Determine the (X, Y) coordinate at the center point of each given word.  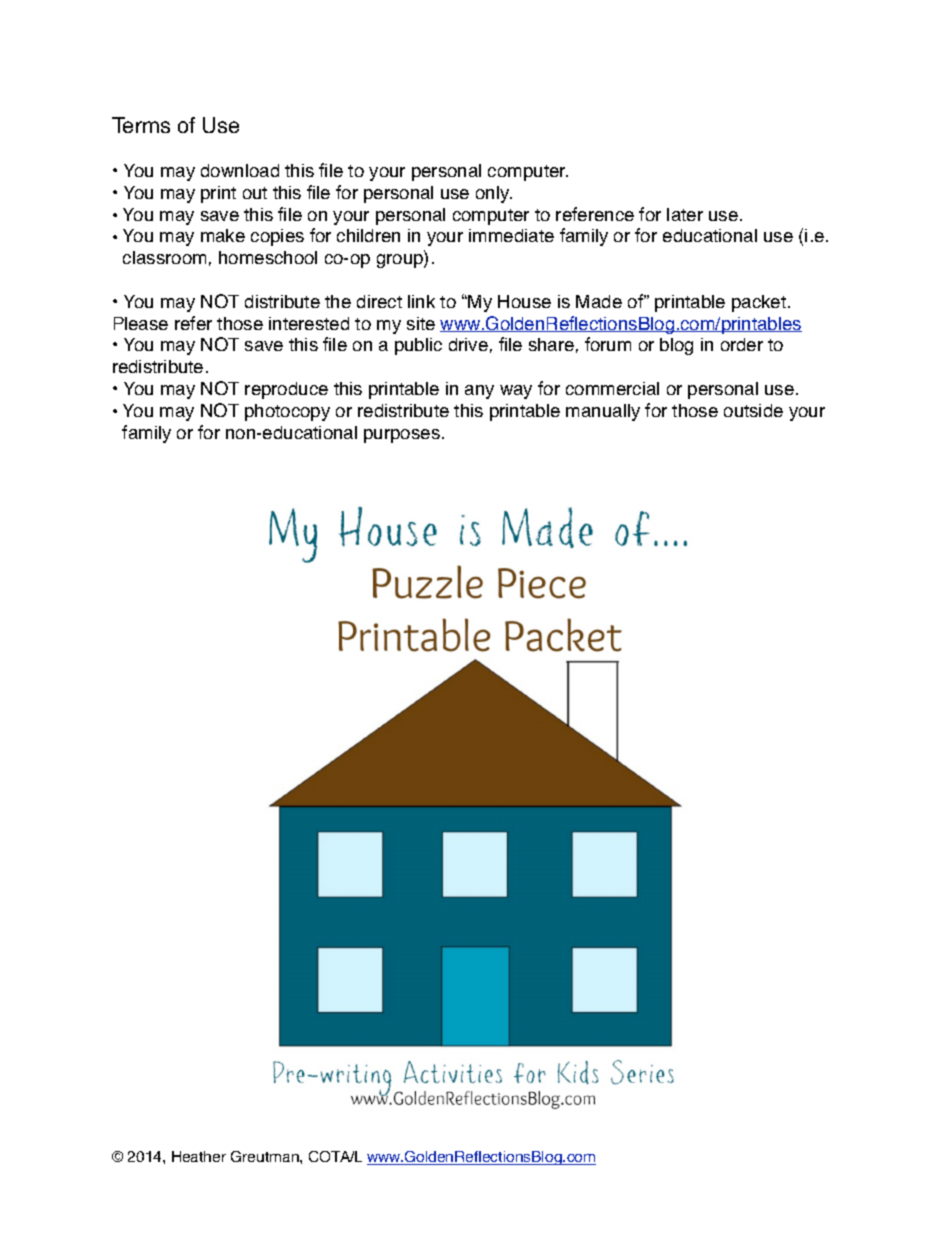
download (240, 170)
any (479, 392)
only (494, 194)
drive (468, 344)
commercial (612, 388)
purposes (402, 436)
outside (753, 410)
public (418, 346)
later (685, 214)
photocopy (287, 412)
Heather (199, 1156)
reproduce (286, 390)
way (516, 392)
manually (603, 412)
